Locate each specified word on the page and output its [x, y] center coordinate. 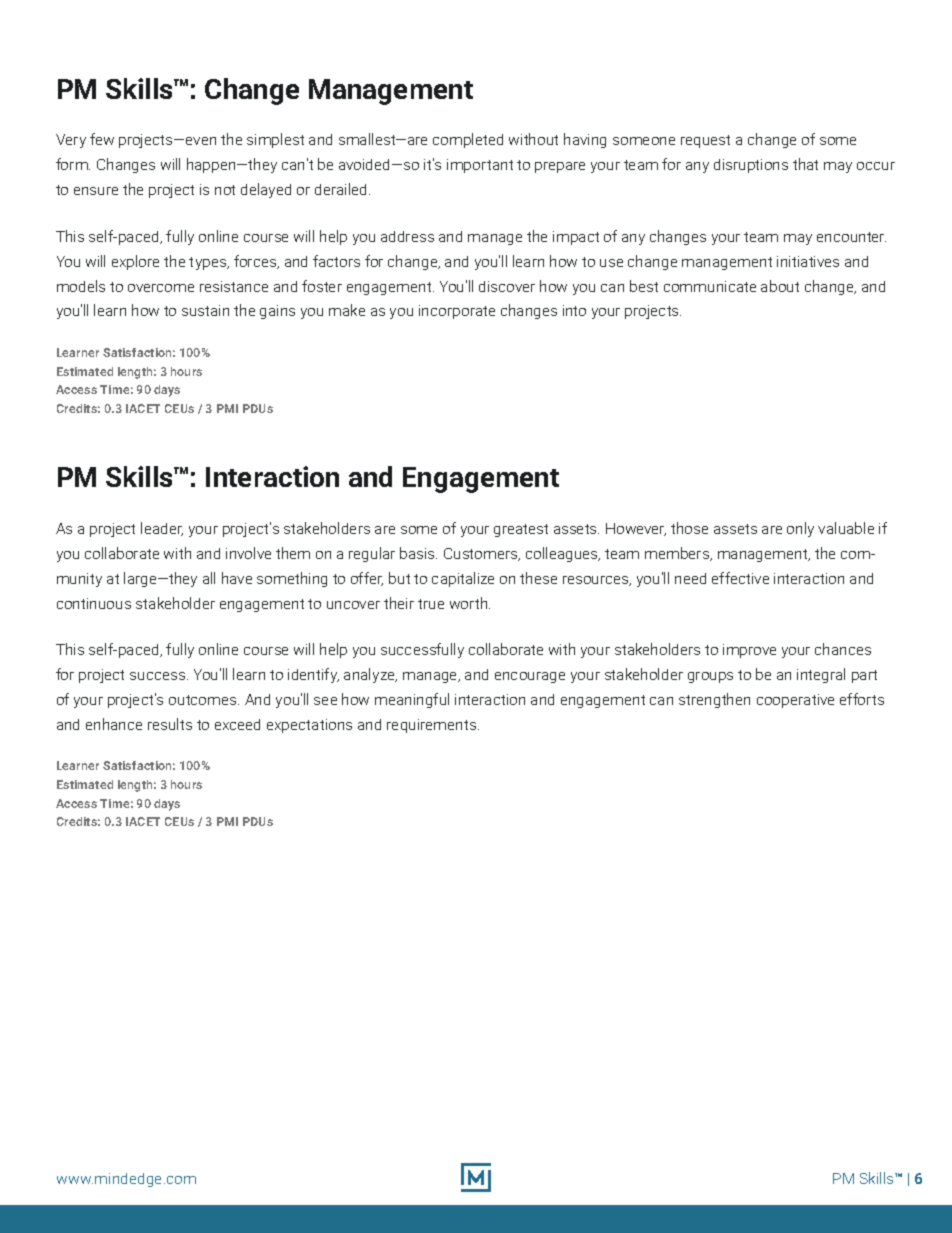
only [800, 529]
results [170, 724]
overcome [161, 288]
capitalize [463, 579]
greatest [521, 530]
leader [162, 529]
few [102, 139]
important [480, 166]
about [780, 286]
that [805, 164]
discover [507, 286]
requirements [433, 726]
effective [740, 578]
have [237, 578]
